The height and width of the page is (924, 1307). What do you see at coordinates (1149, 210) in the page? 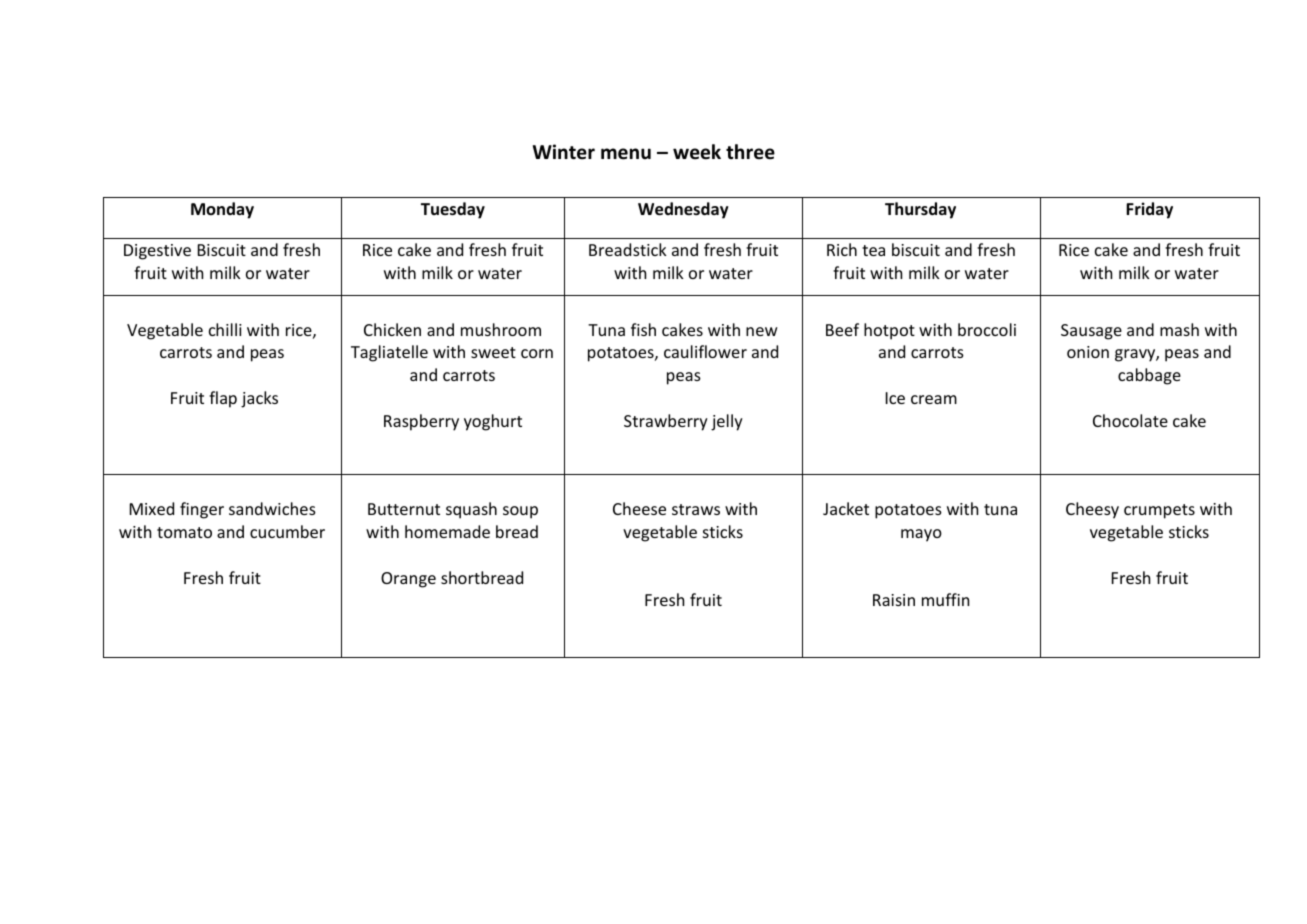
I see `Friday` at bounding box center [1149, 210].
